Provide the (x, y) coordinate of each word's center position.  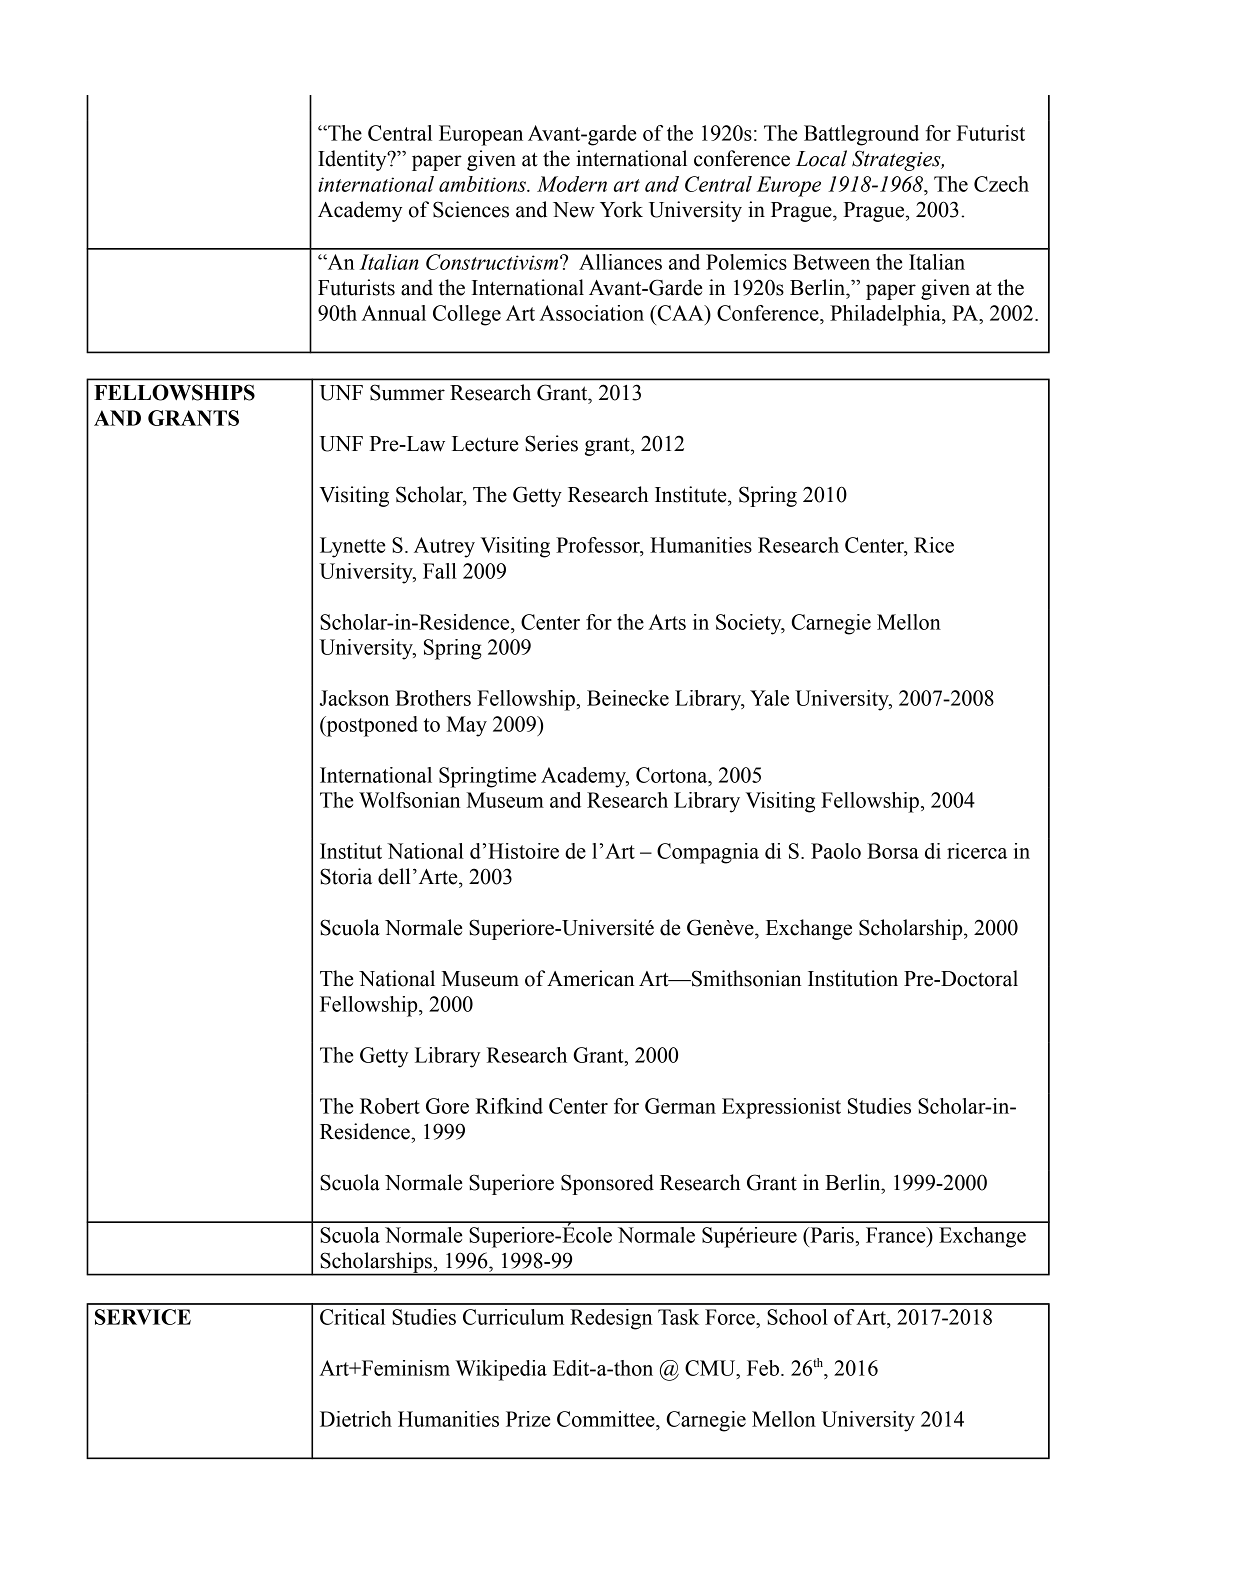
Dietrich (356, 1419)
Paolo (836, 851)
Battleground (861, 135)
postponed (371, 726)
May (467, 726)
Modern (572, 184)
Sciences (471, 209)
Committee (607, 1419)
